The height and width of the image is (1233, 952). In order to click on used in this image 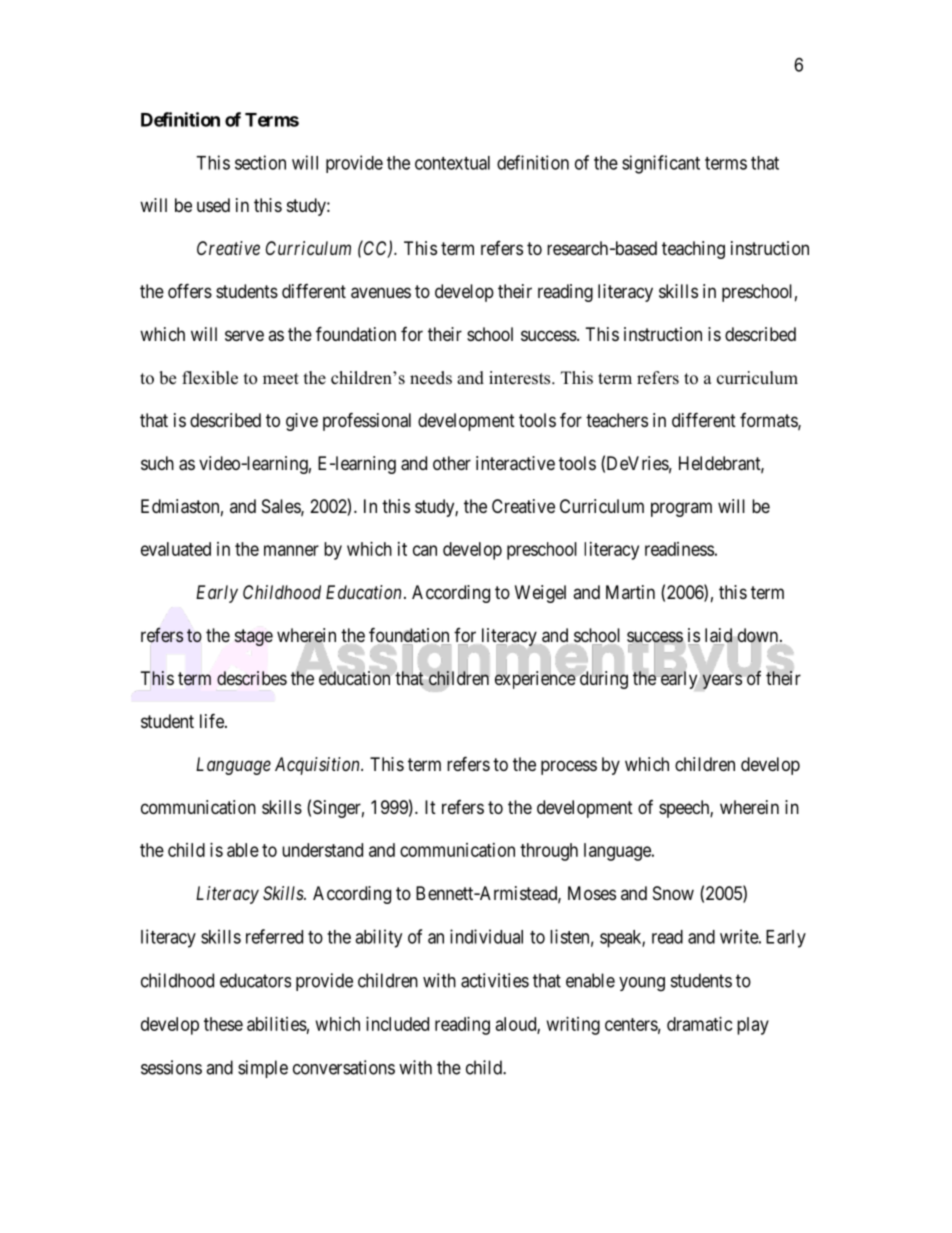, I will do `click(213, 205)`.
